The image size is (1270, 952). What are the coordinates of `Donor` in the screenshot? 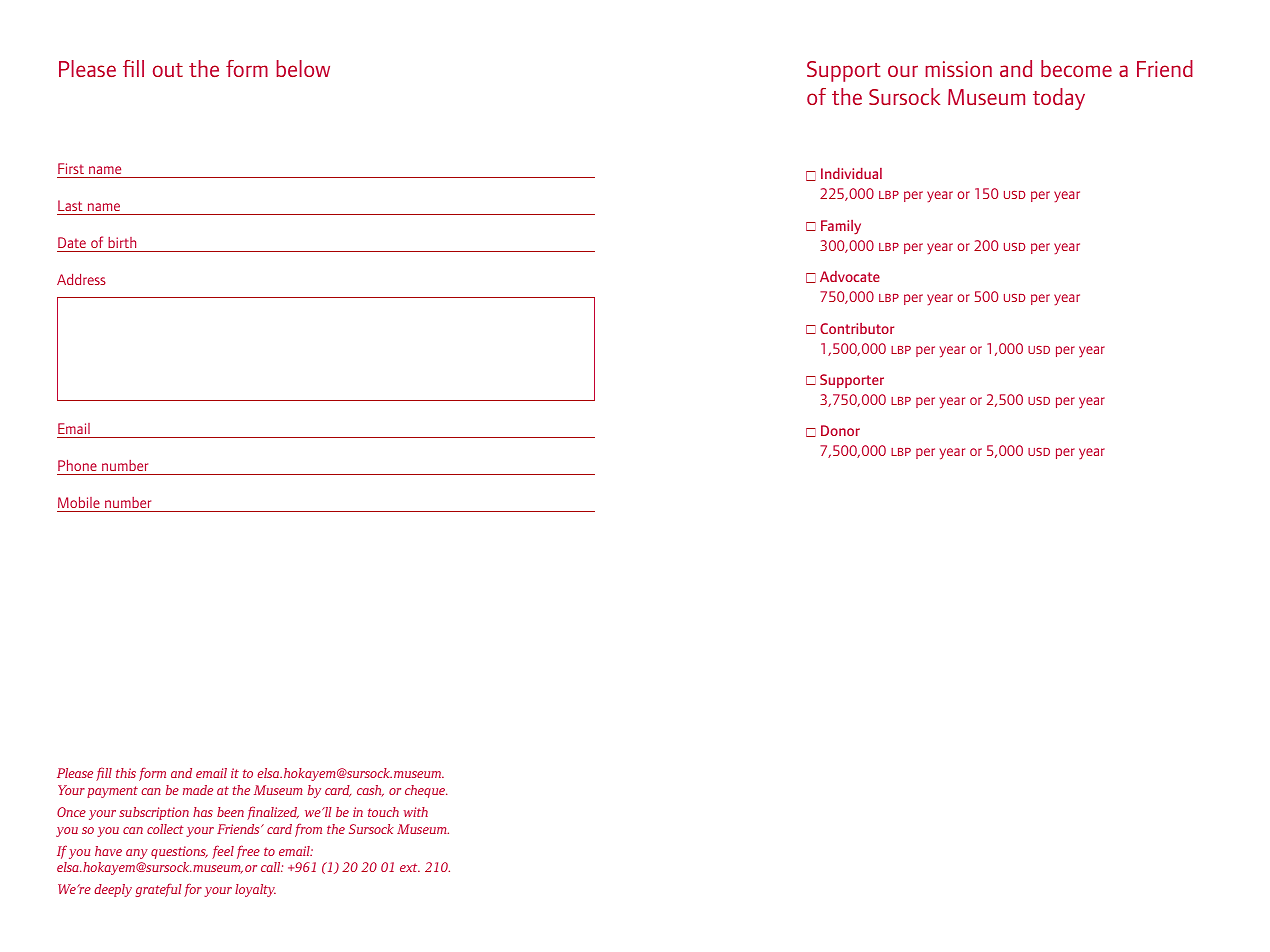 It's located at (840, 430).
